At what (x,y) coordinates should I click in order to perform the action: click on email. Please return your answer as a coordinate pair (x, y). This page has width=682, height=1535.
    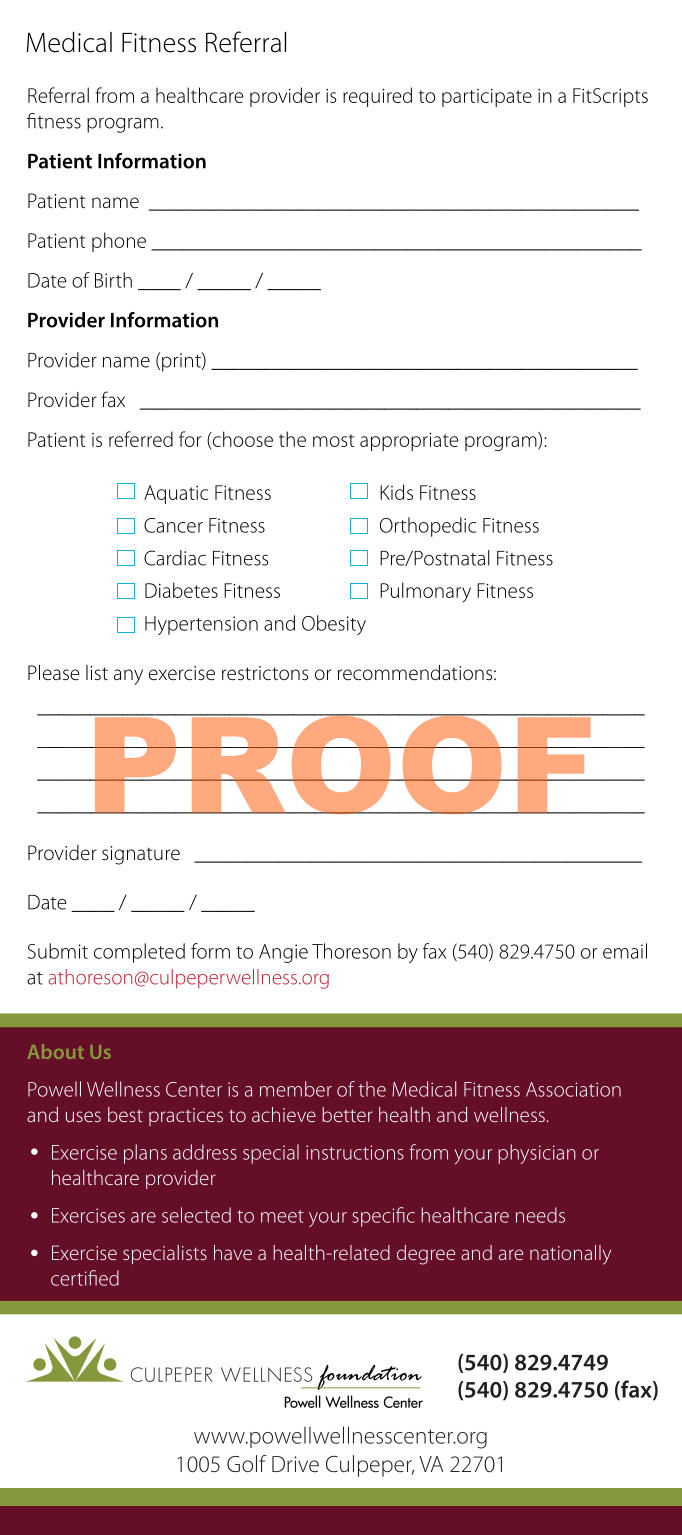
    Looking at the image, I should click on (625, 951).
